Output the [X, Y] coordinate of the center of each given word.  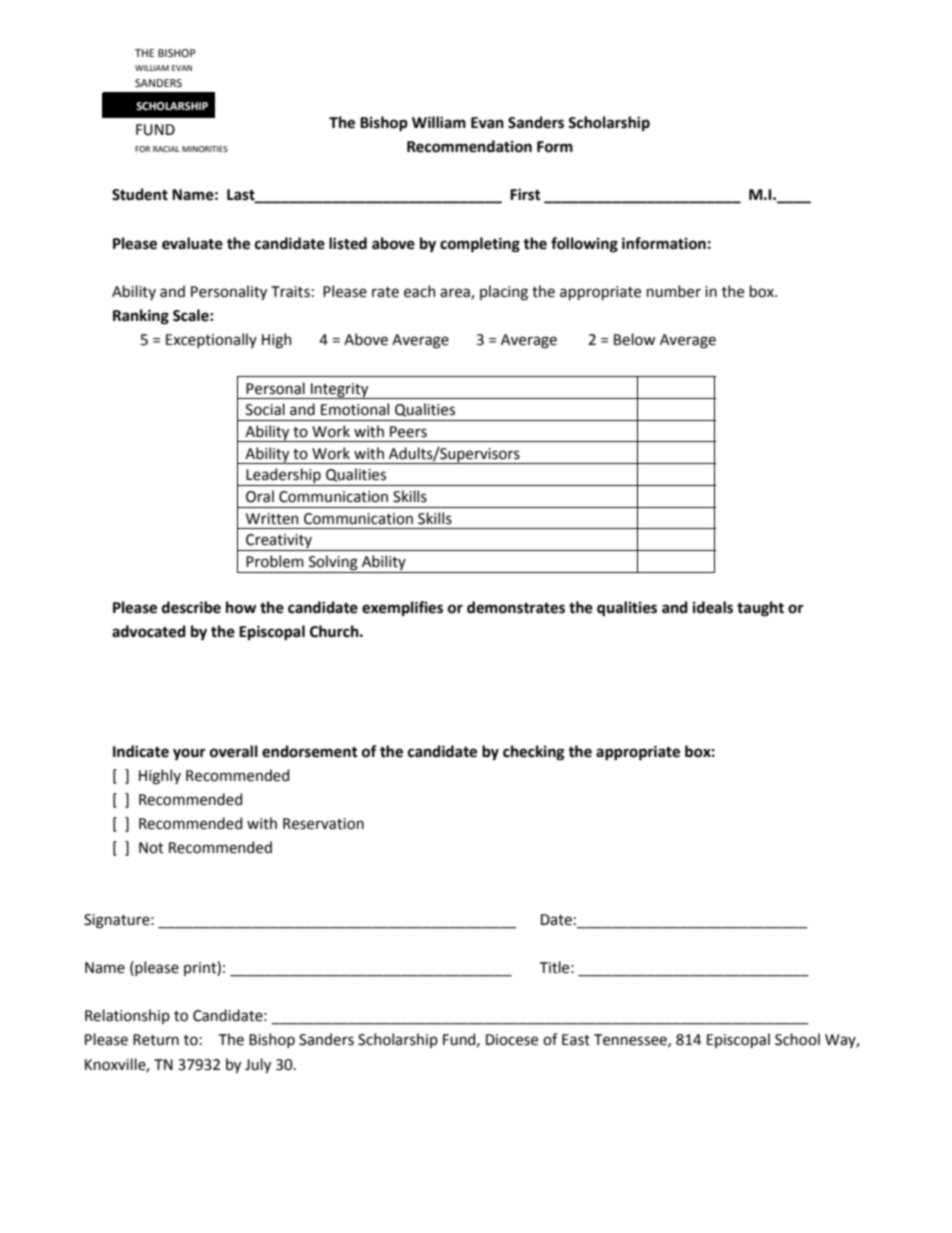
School [797, 1039]
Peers [408, 432]
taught [760, 609]
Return [156, 1040]
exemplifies [402, 608]
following [584, 245]
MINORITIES [205, 149]
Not [151, 848]
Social [265, 409]
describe [191, 607]
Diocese [512, 1040]
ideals [713, 607]
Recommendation [469, 146]
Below [634, 339]
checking [533, 753]
